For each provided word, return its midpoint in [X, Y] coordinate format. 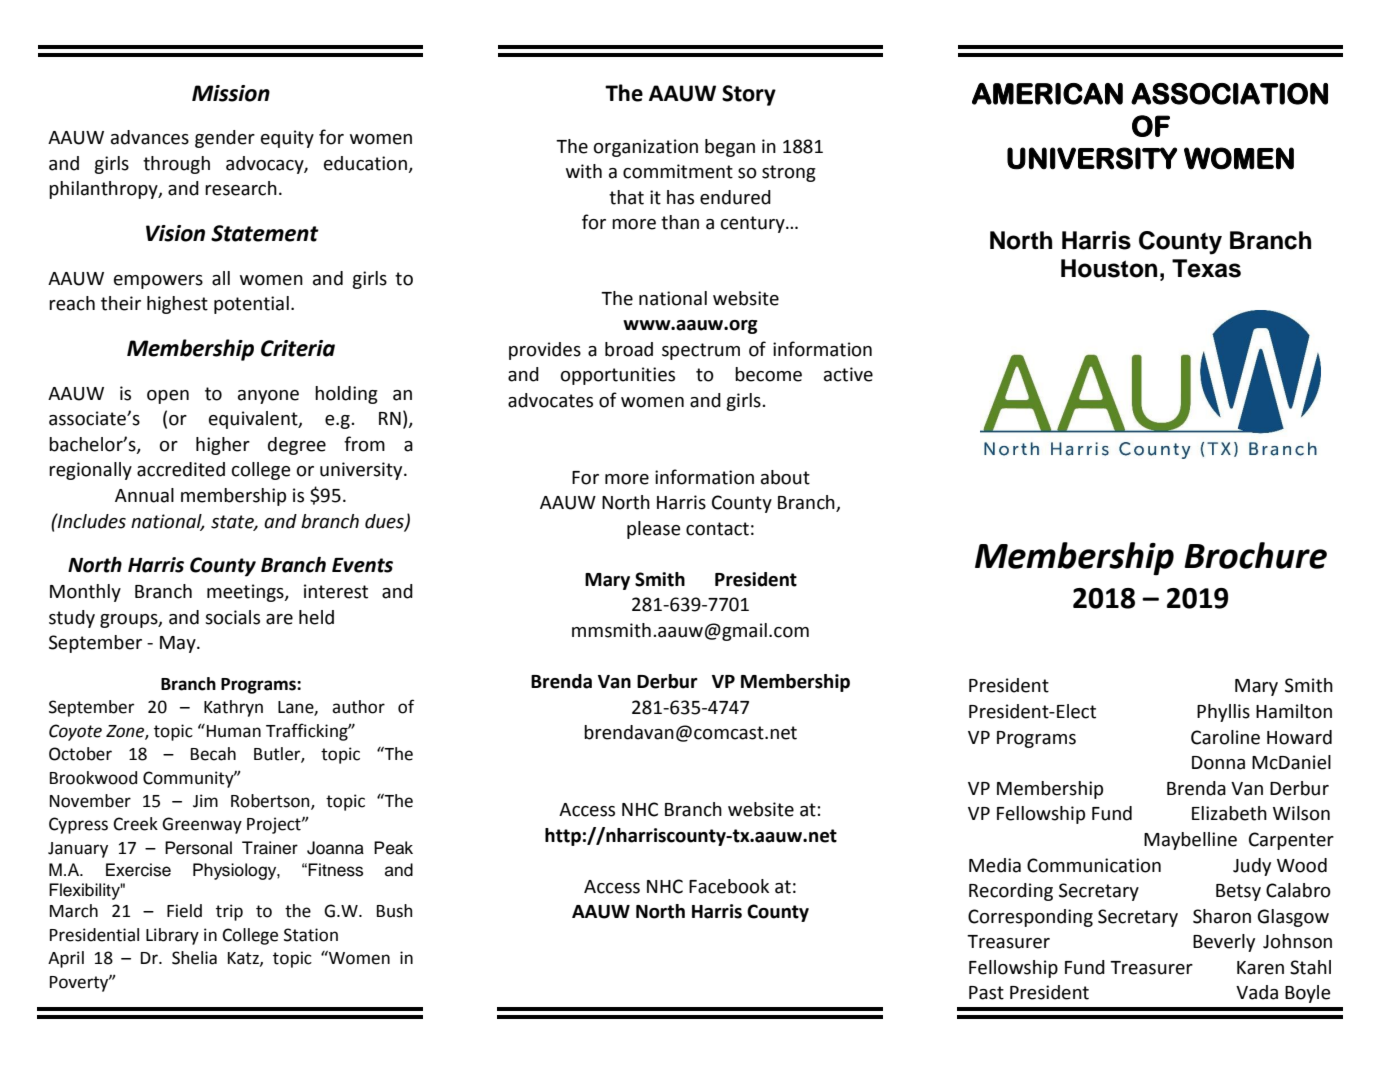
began [730, 148]
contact [717, 529]
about [785, 477]
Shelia [194, 958]
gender [225, 139]
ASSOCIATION [1229, 94]
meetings [246, 593]
